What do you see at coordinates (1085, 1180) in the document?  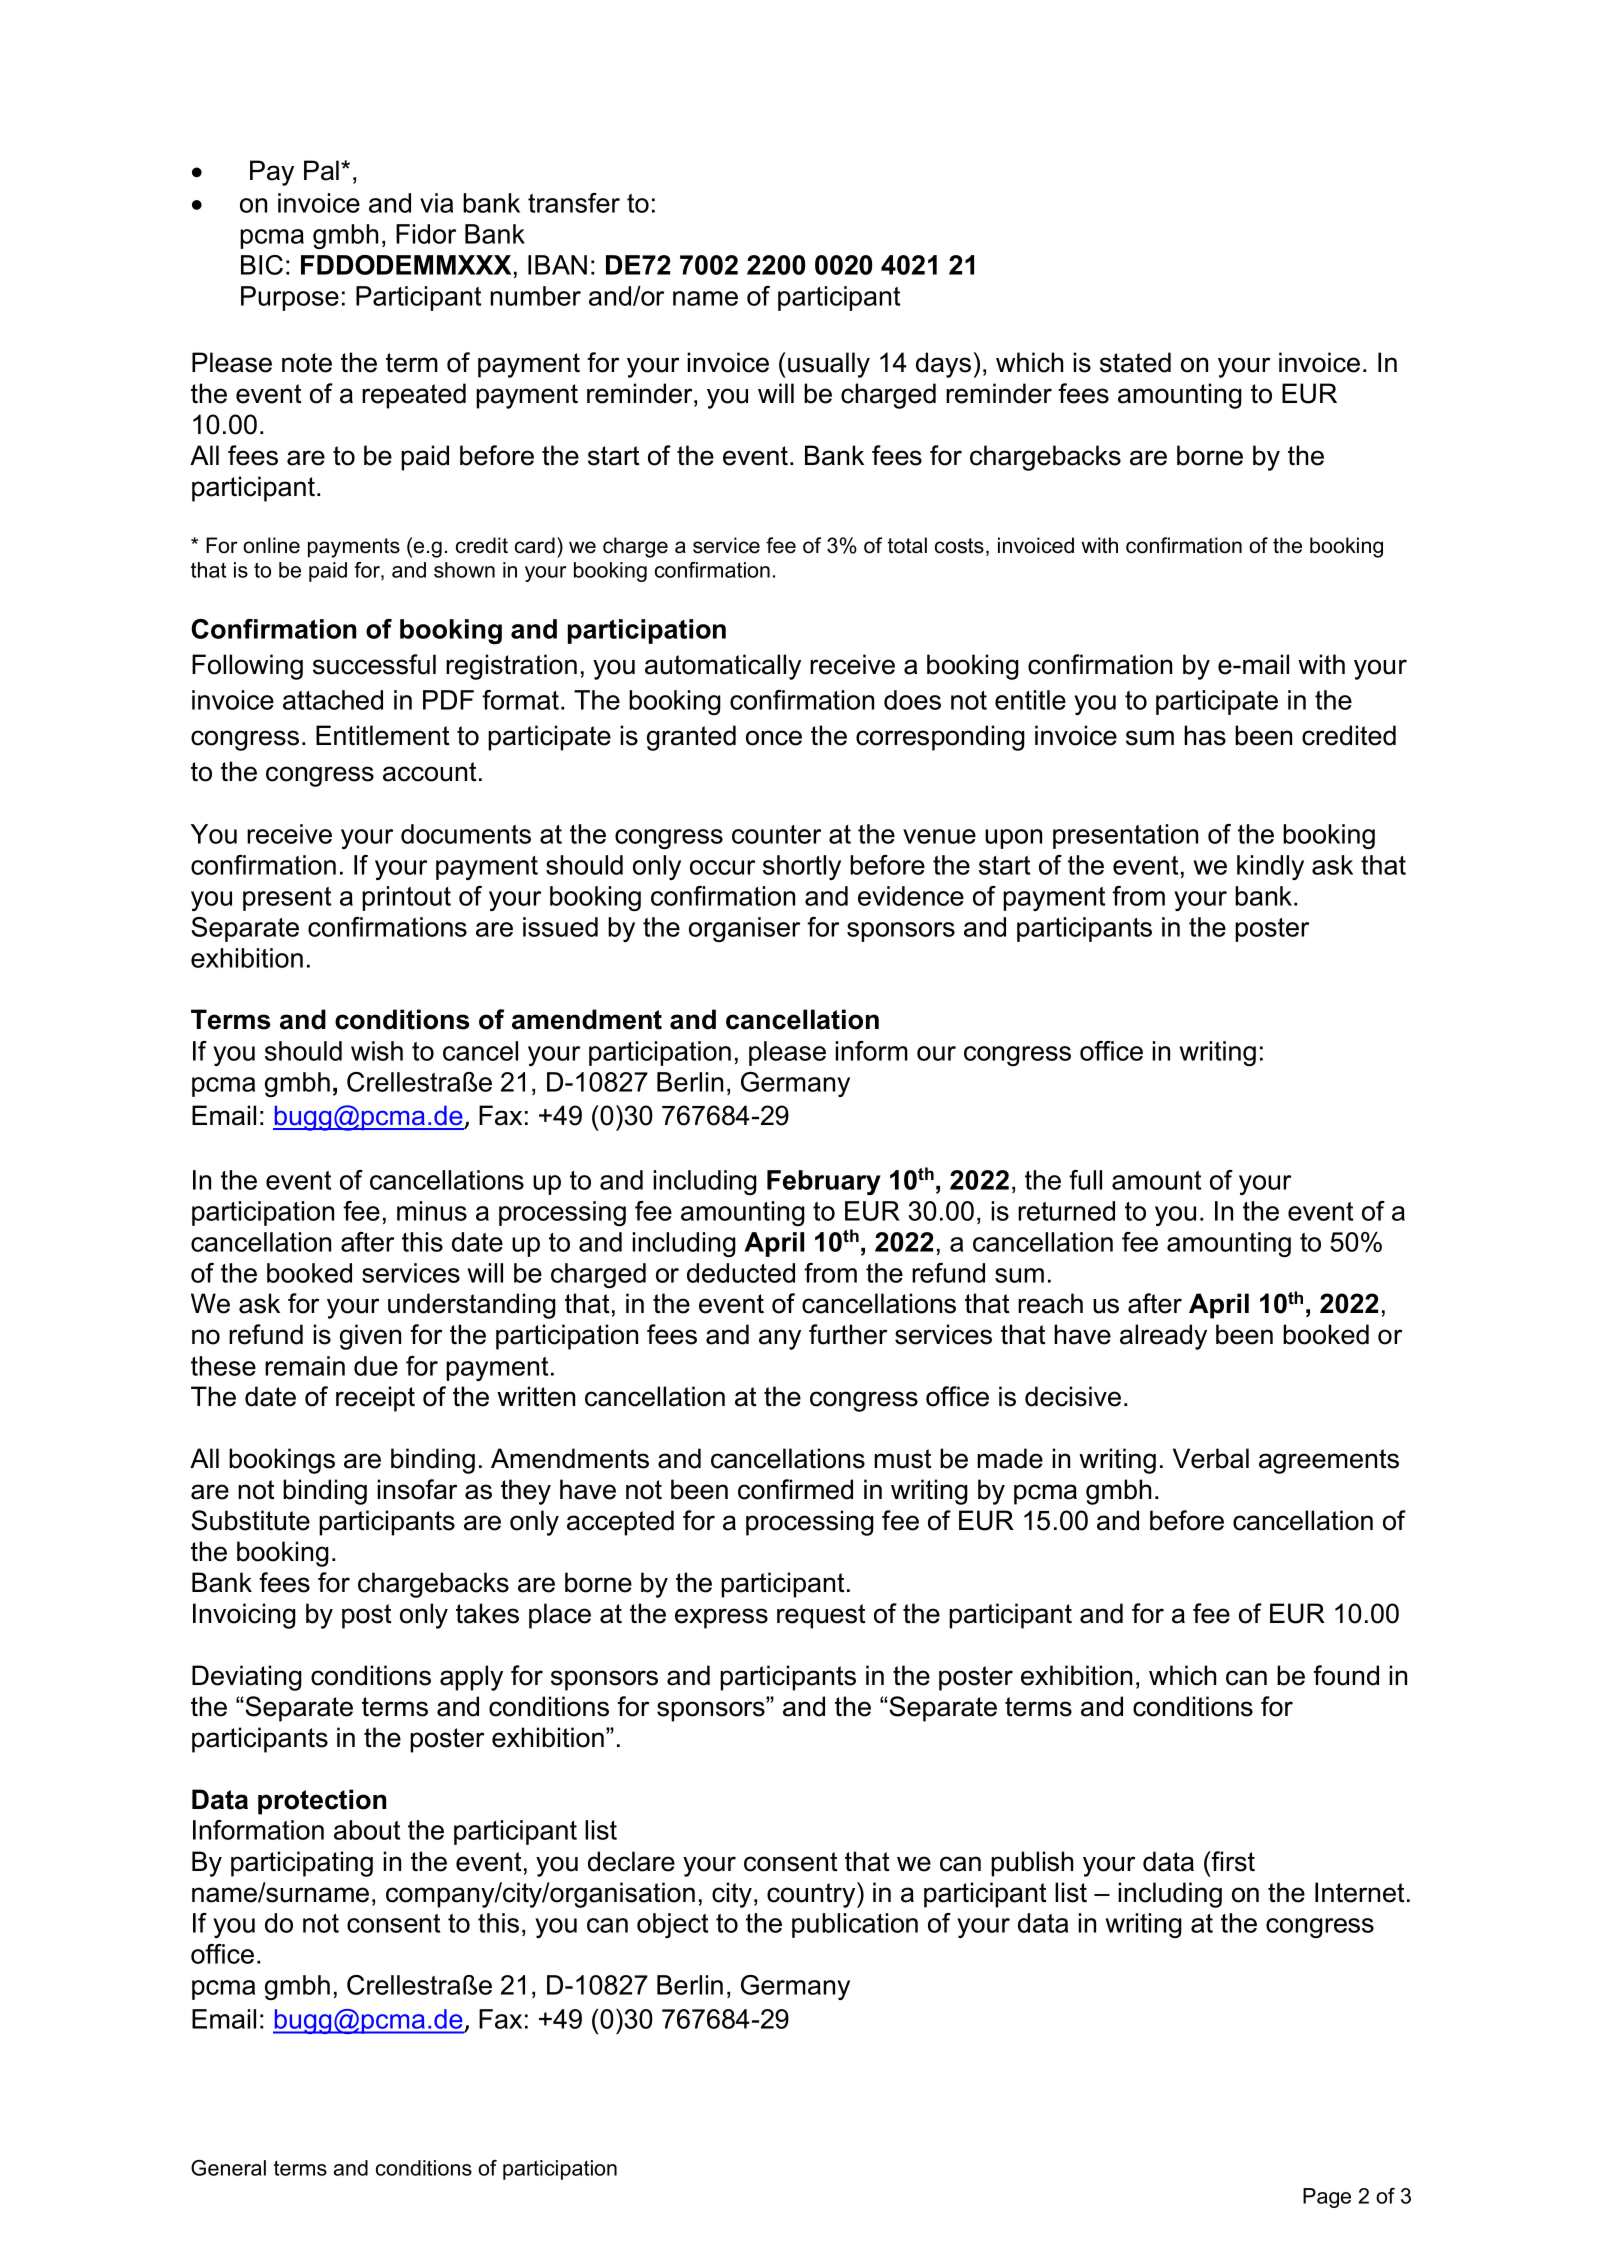 I see `full` at bounding box center [1085, 1180].
